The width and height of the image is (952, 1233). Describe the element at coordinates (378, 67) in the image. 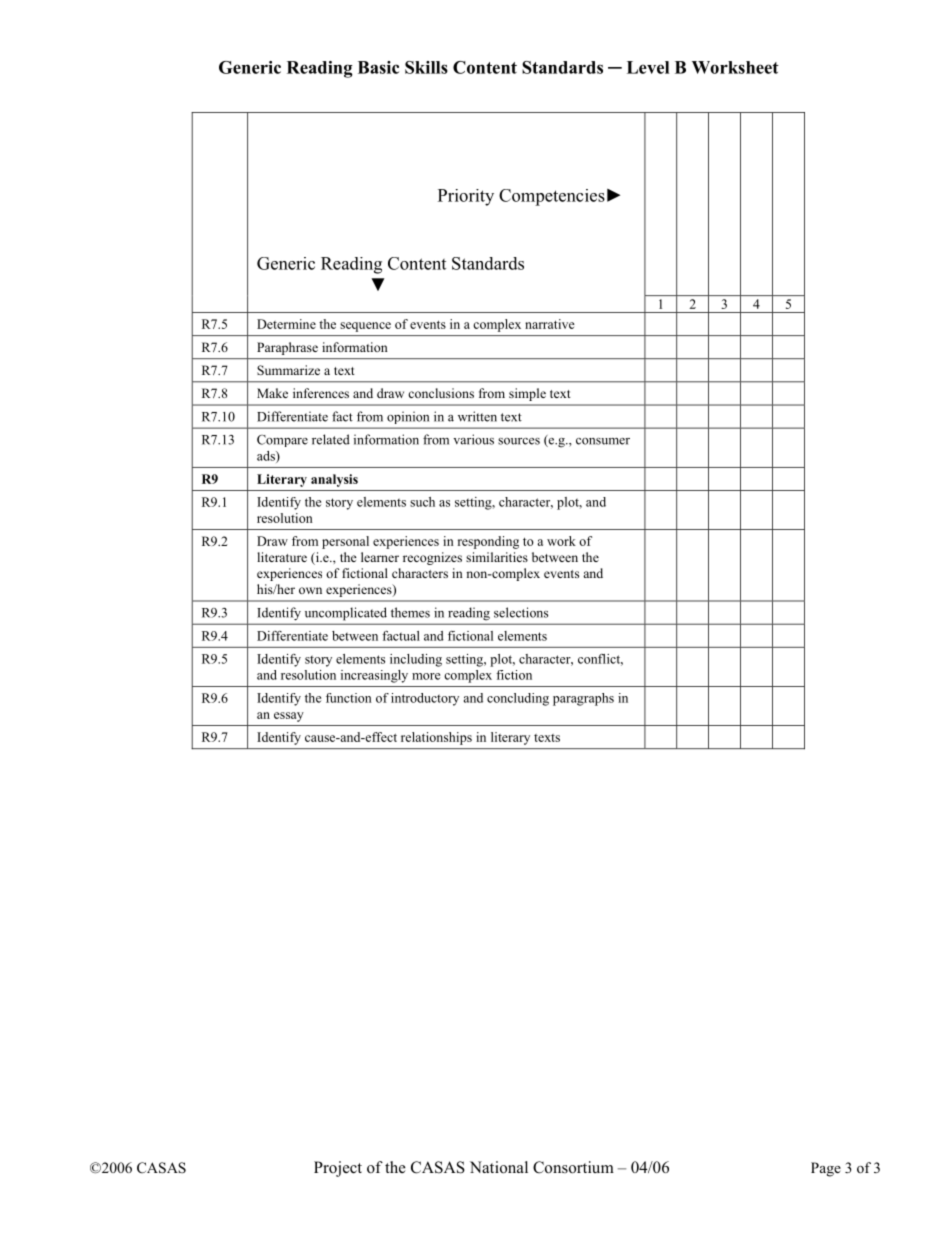

I see `Basic` at that location.
